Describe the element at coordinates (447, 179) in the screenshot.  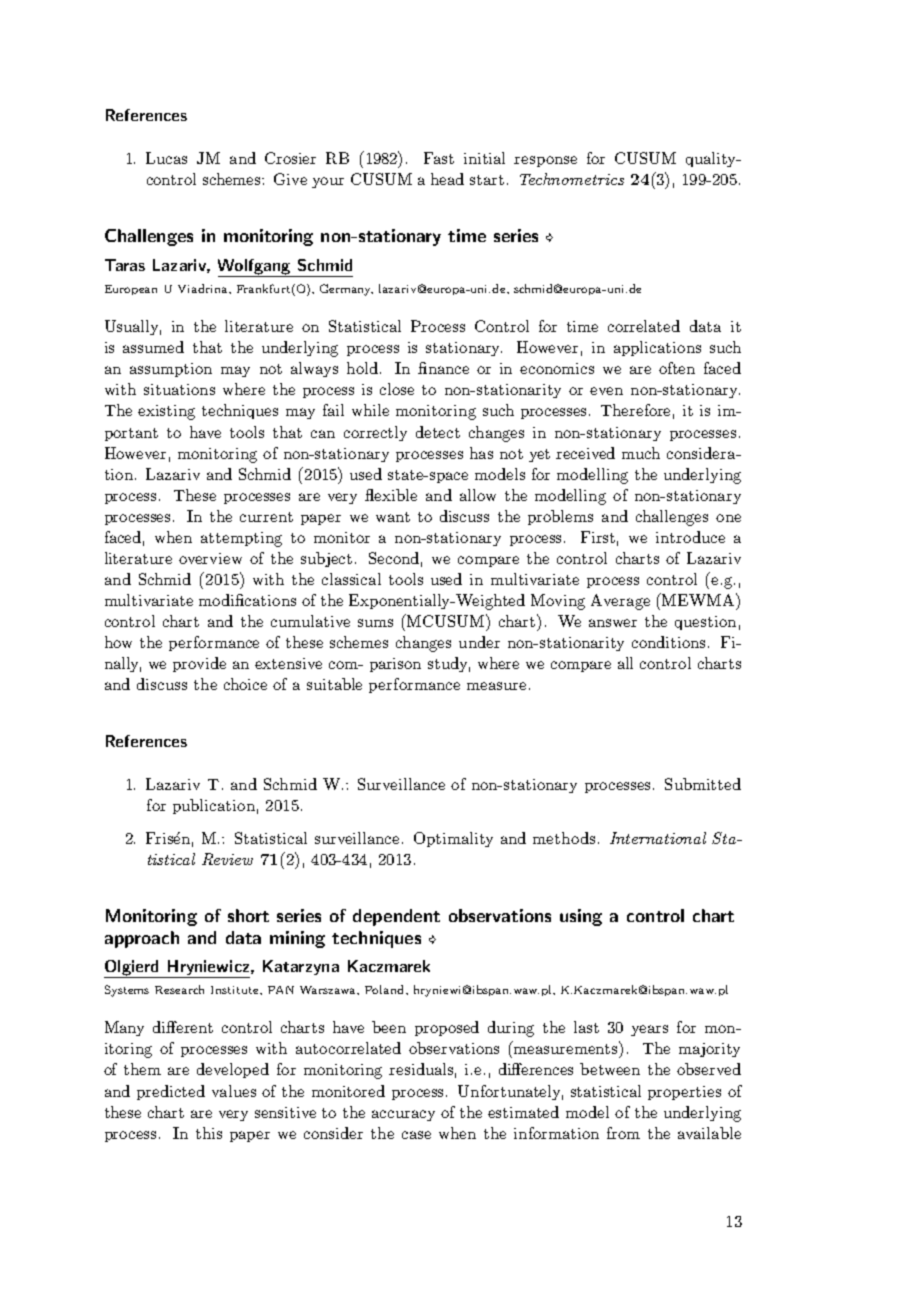
I see `head` at that location.
